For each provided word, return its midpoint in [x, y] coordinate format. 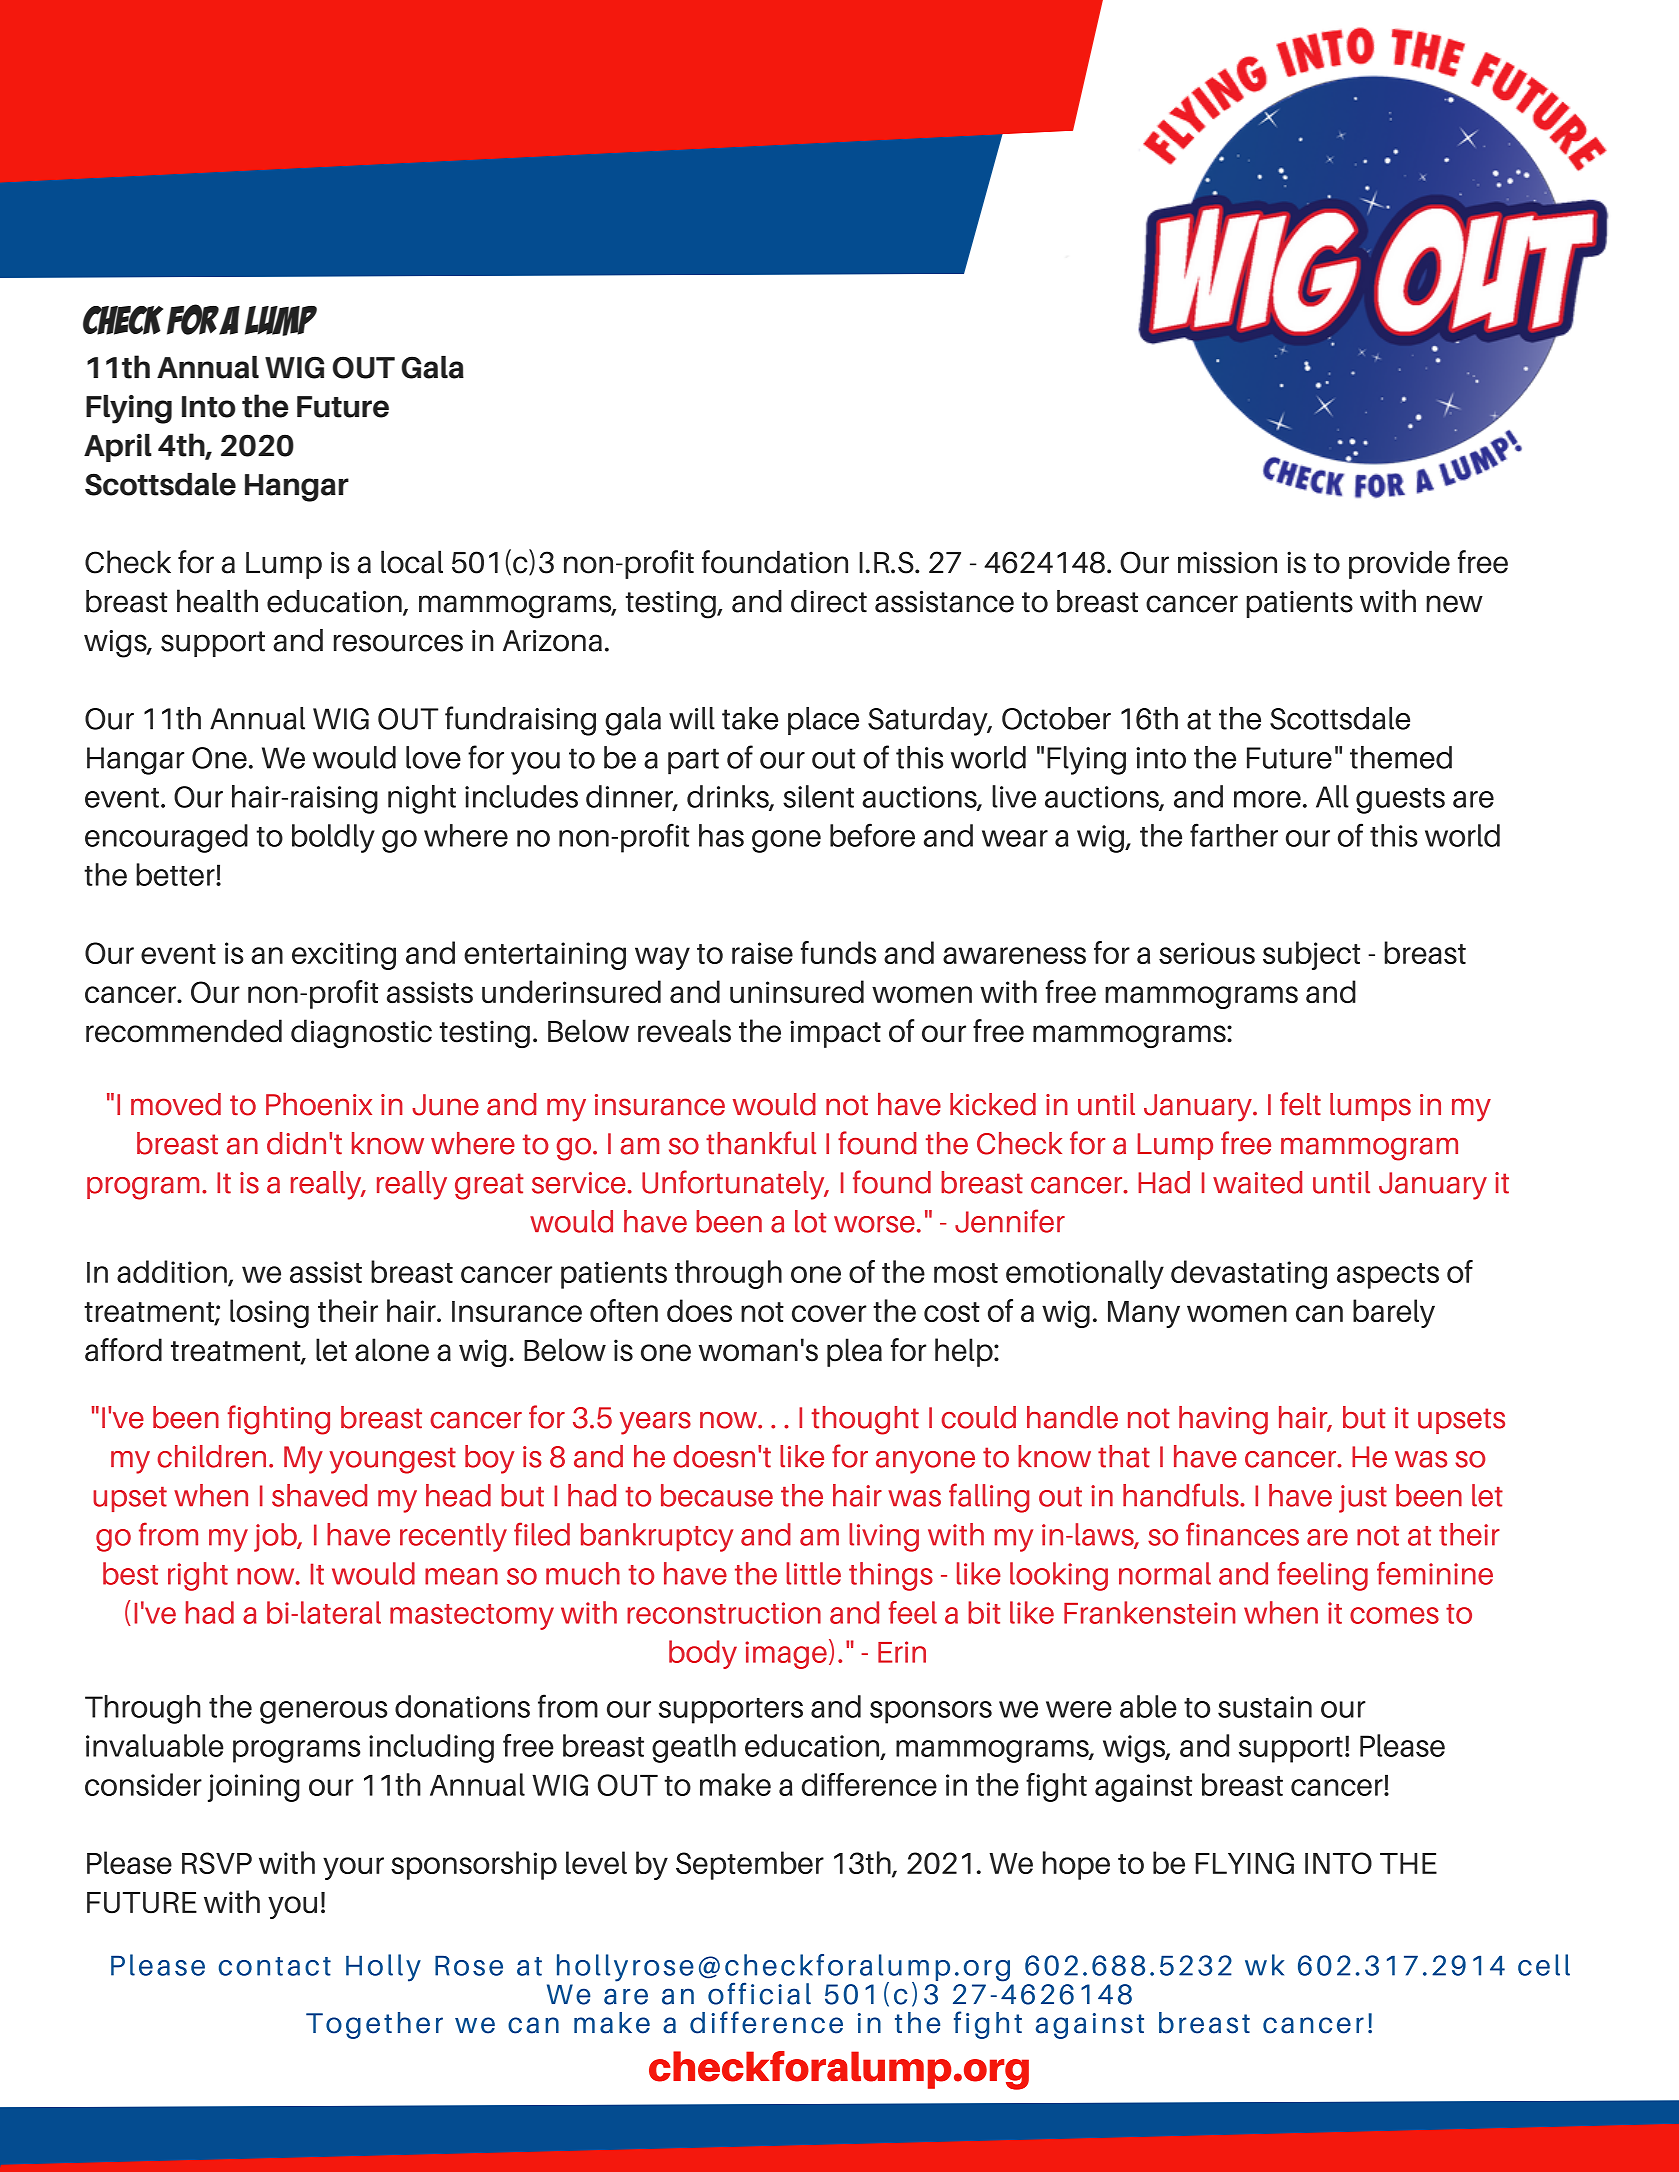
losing [269, 1313]
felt [1300, 1104]
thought [865, 1420]
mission [1227, 562]
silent [818, 796]
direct [829, 601]
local [412, 562]
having [1223, 1420]
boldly [333, 838]
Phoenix [319, 1104]
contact [275, 1966]
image [786, 1655]
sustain [1265, 1707]
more [1267, 799]
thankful [761, 1143]
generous [323, 1712]
